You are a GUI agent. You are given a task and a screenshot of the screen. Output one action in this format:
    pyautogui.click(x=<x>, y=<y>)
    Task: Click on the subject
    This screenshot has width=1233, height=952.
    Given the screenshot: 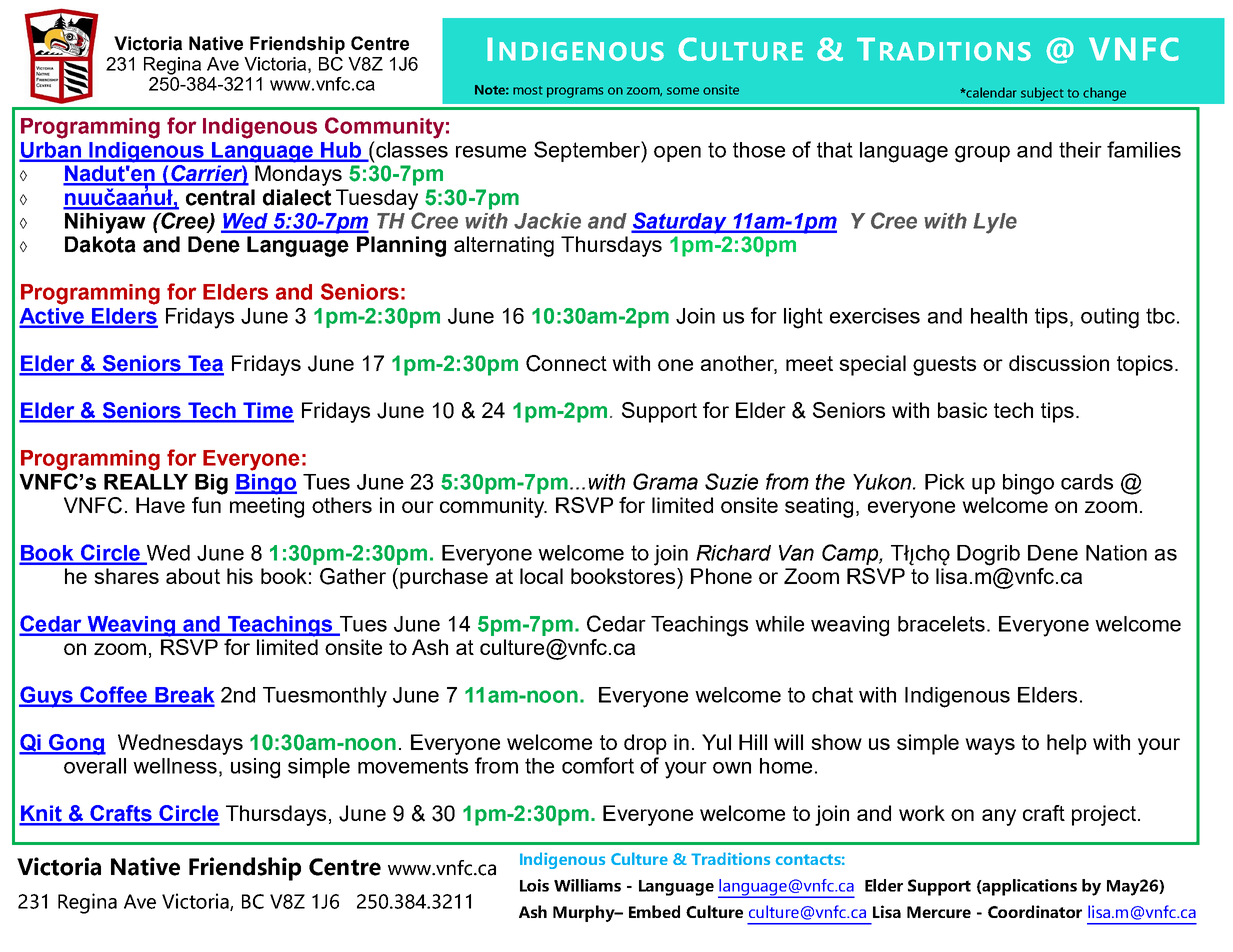 What is the action you would take?
    pyautogui.click(x=1042, y=94)
